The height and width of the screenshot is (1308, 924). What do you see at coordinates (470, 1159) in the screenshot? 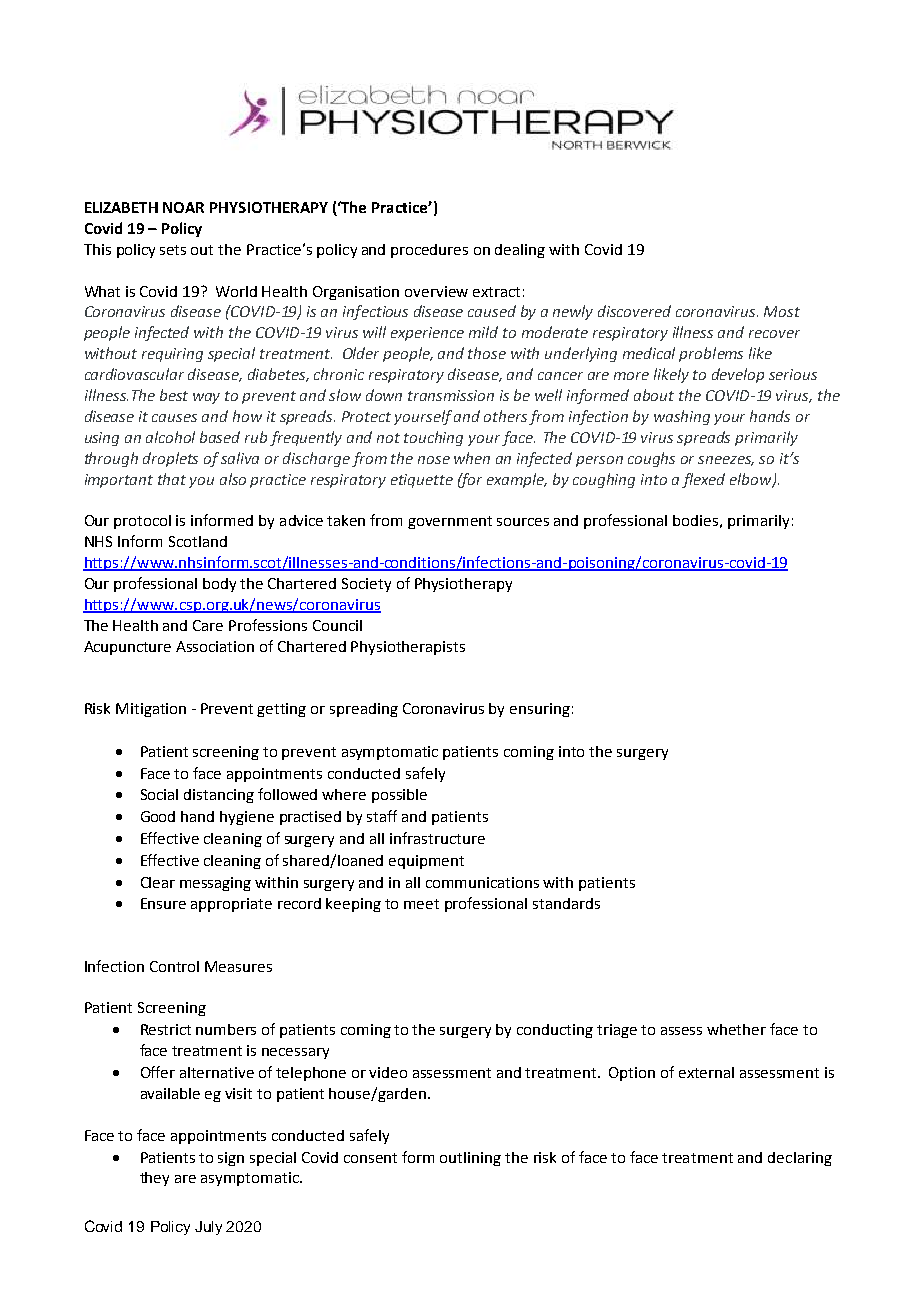
I see `outlining` at bounding box center [470, 1159].
